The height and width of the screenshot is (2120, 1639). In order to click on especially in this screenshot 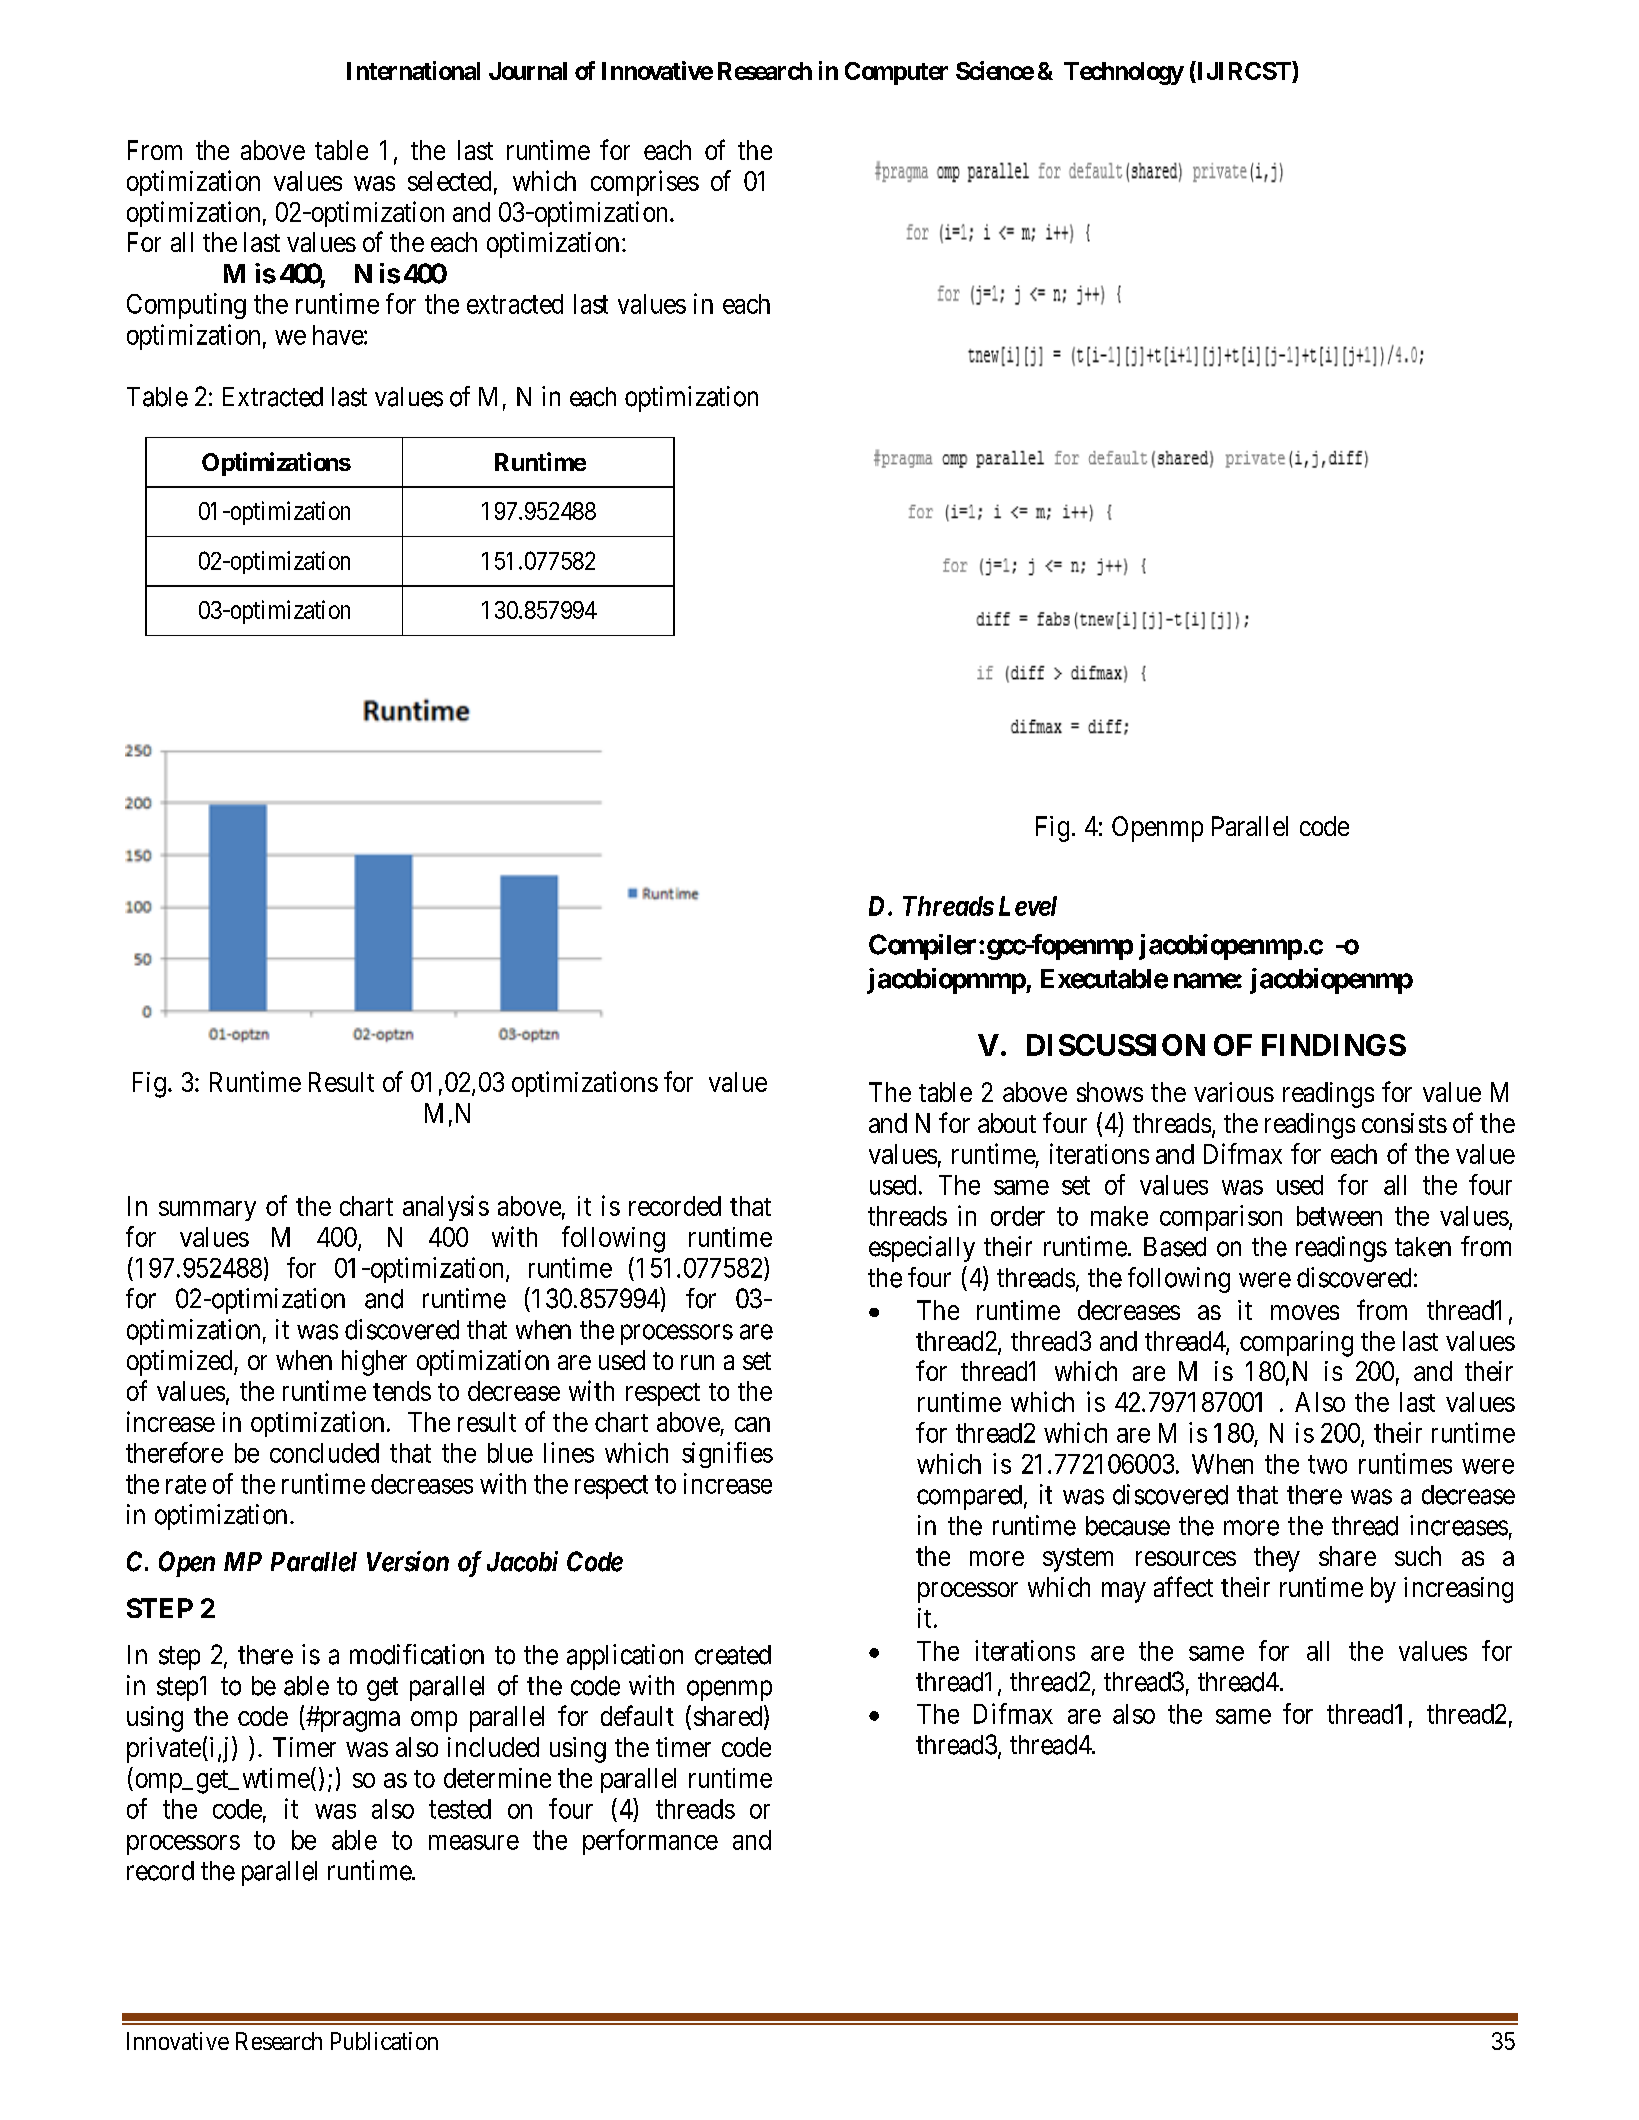, I will do `click(922, 1249)`.
